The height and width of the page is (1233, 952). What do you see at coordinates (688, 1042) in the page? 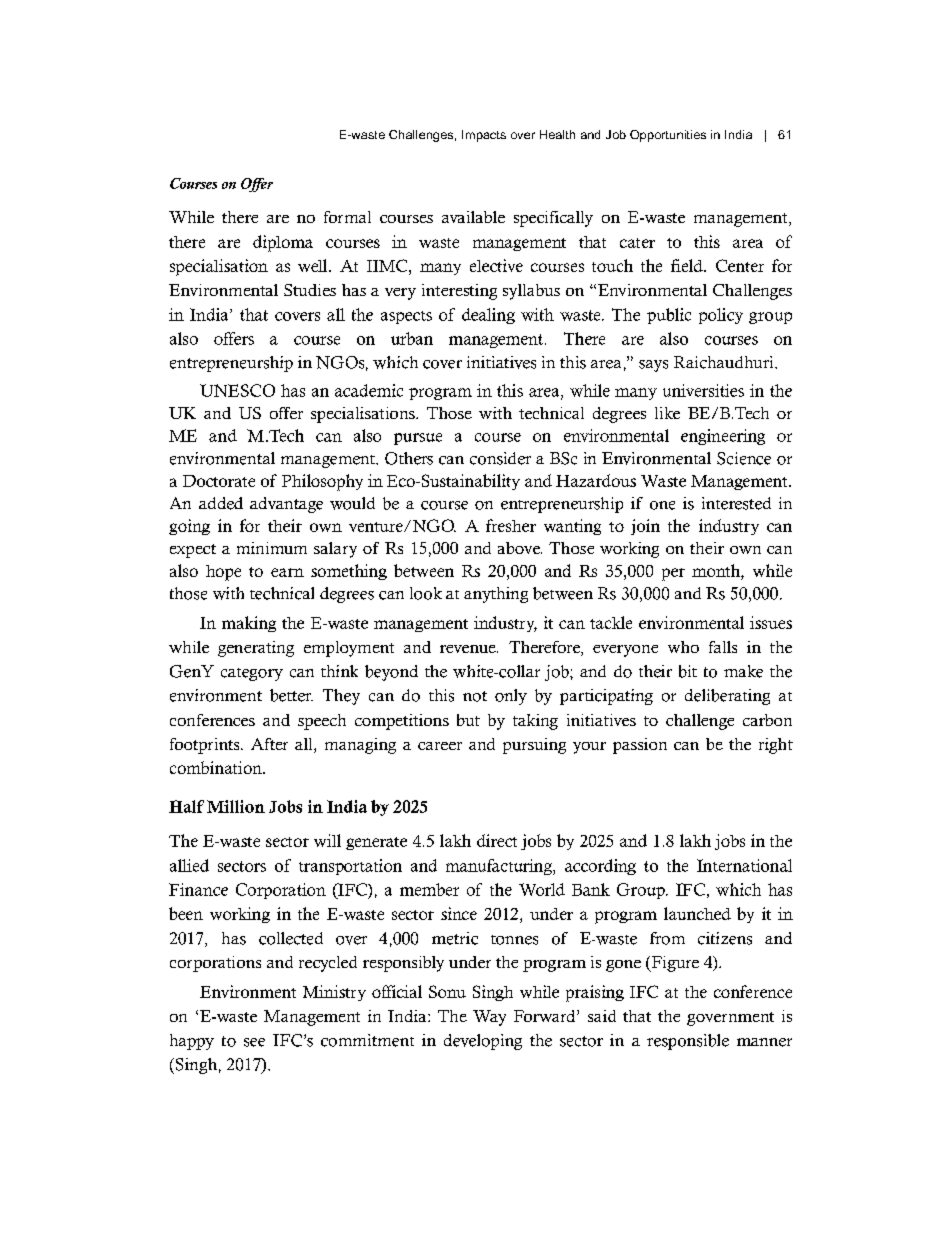
I see `responsible` at bounding box center [688, 1042].
